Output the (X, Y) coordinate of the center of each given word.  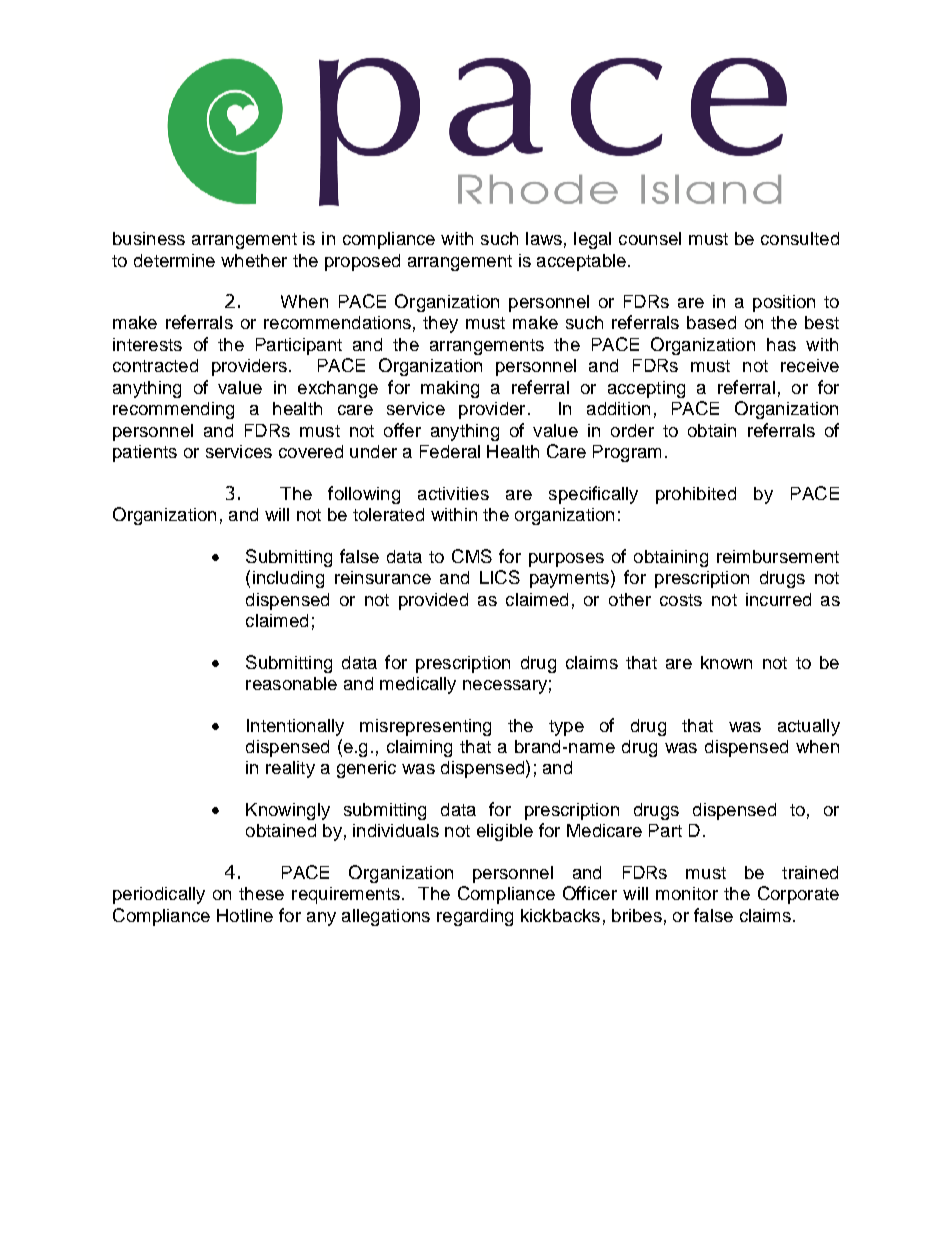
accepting (646, 389)
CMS (472, 556)
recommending (173, 410)
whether (254, 260)
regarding (475, 917)
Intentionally (295, 727)
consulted (800, 238)
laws (544, 238)
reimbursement (778, 556)
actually (809, 727)
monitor (687, 893)
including (288, 579)
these (261, 893)
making (450, 389)
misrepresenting (425, 727)
